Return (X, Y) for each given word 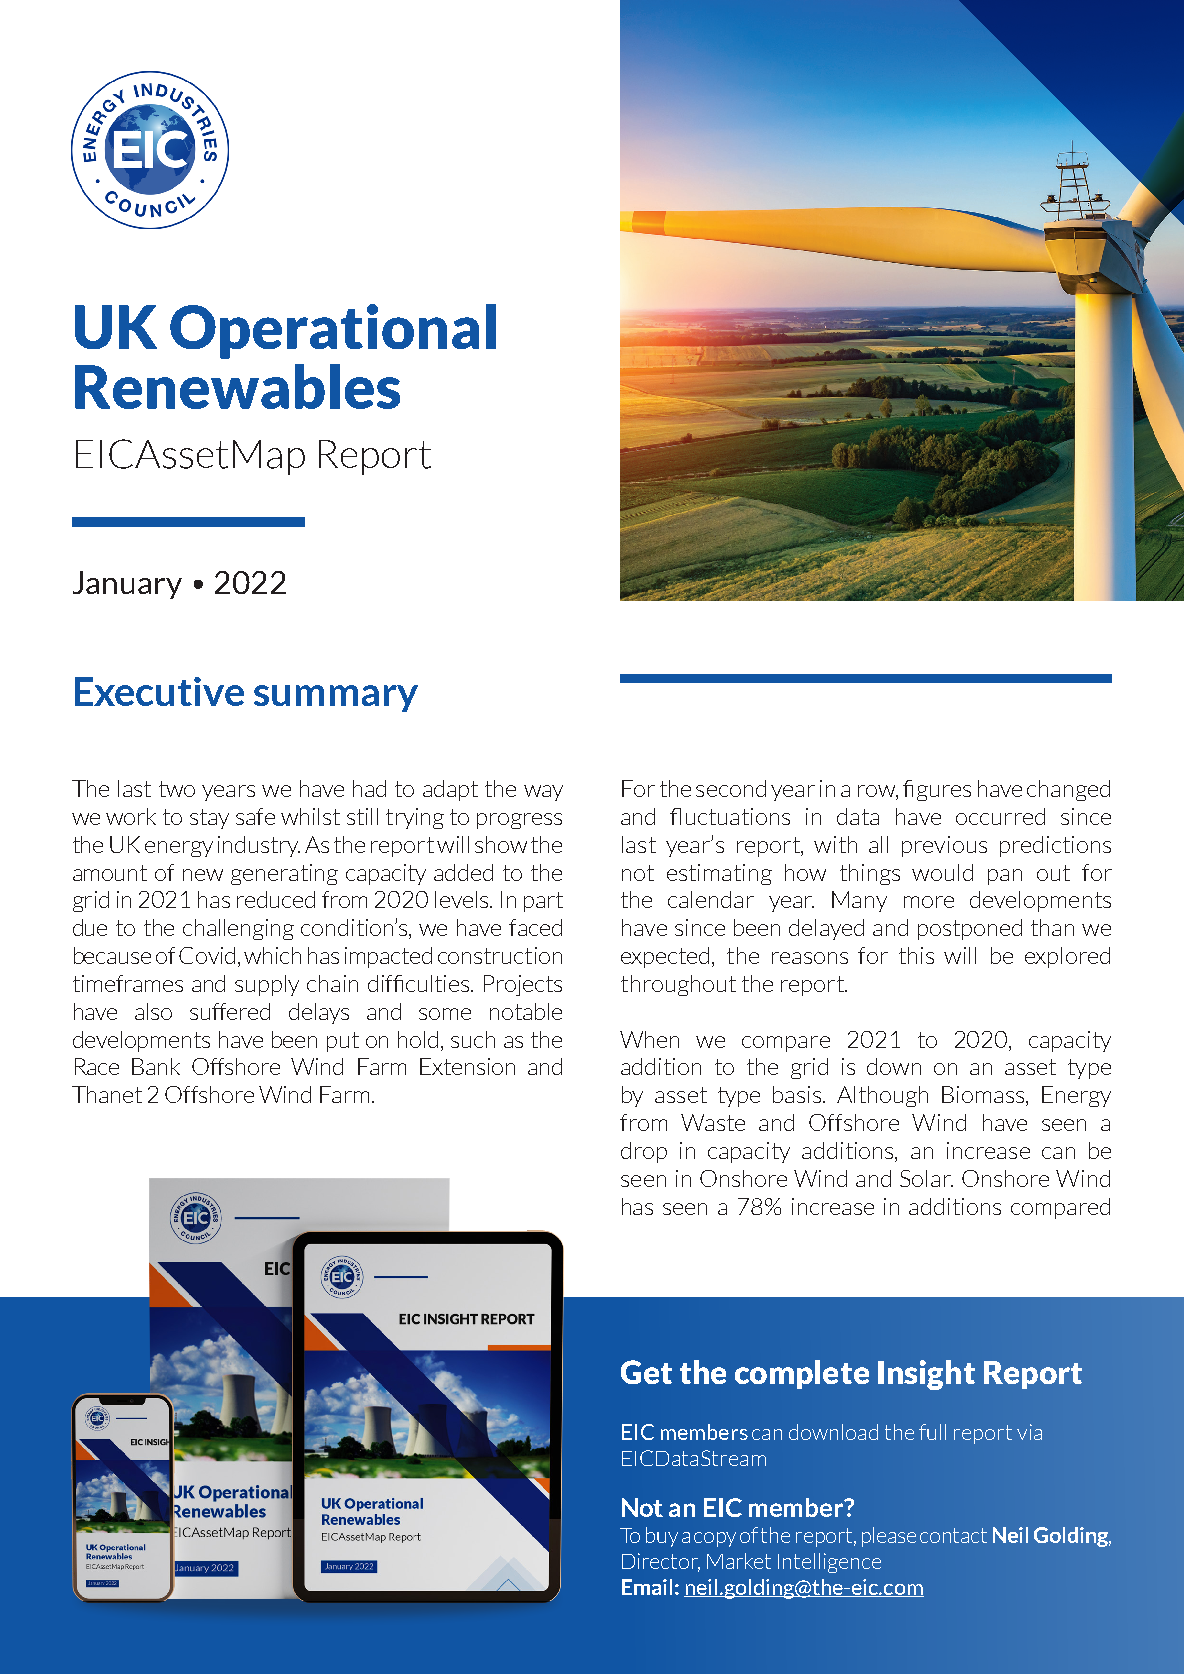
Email (647, 1587)
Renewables (237, 386)
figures (937, 790)
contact (953, 1535)
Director (661, 1562)
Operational (333, 331)
